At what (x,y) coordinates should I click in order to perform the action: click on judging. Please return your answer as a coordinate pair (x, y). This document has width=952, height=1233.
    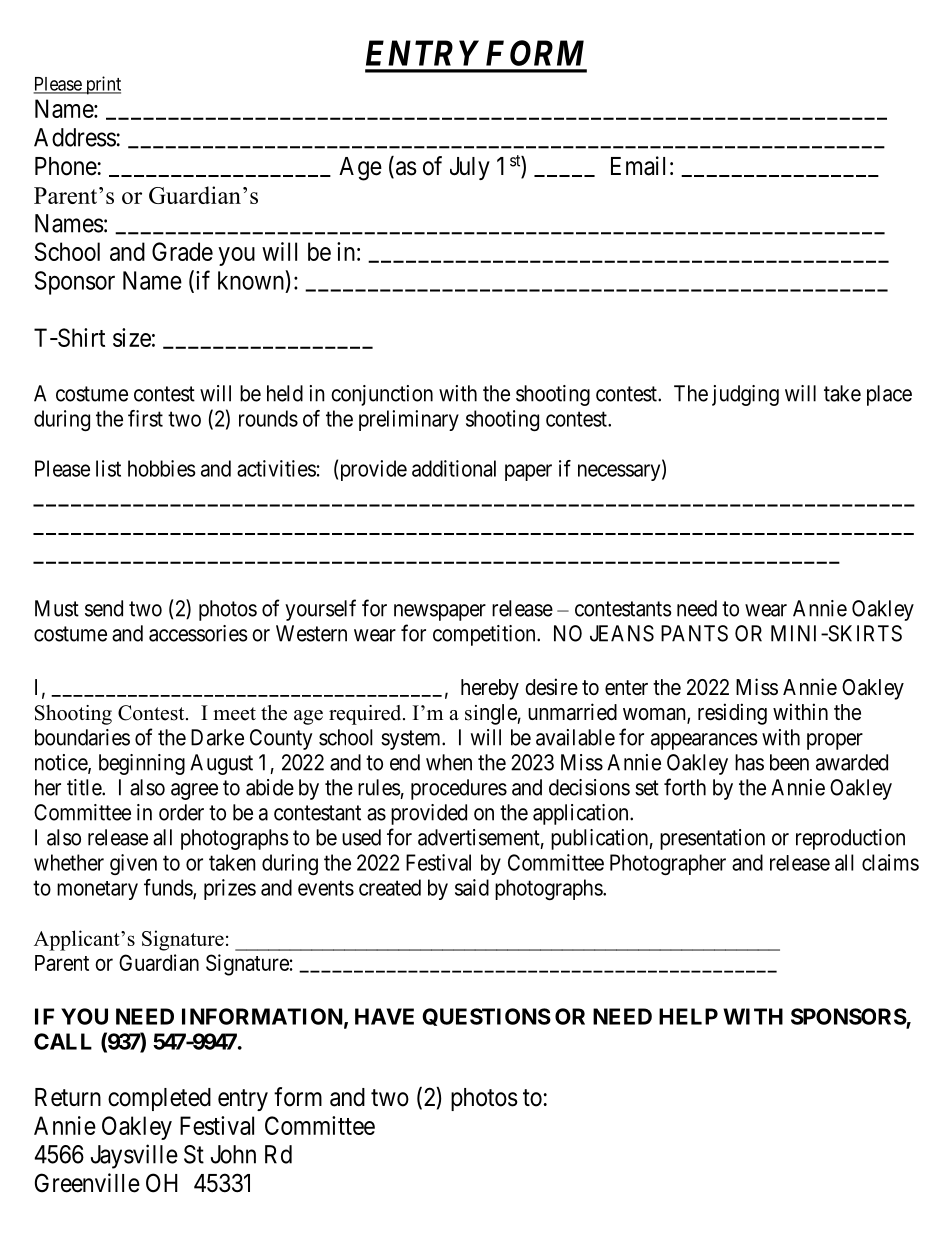
    Looking at the image, I should click on (745, 395).
